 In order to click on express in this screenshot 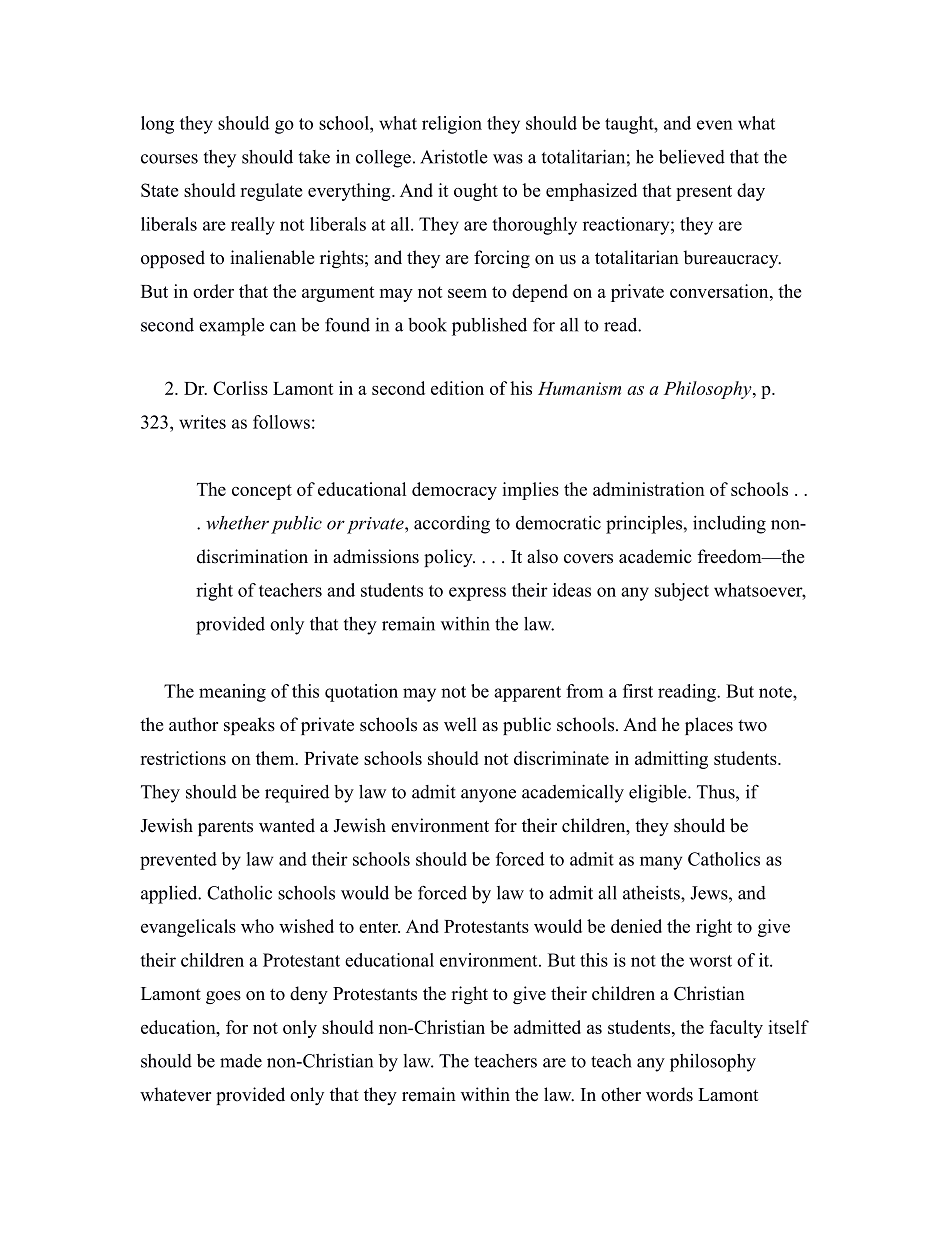, I will do `click(477, 594)`.
